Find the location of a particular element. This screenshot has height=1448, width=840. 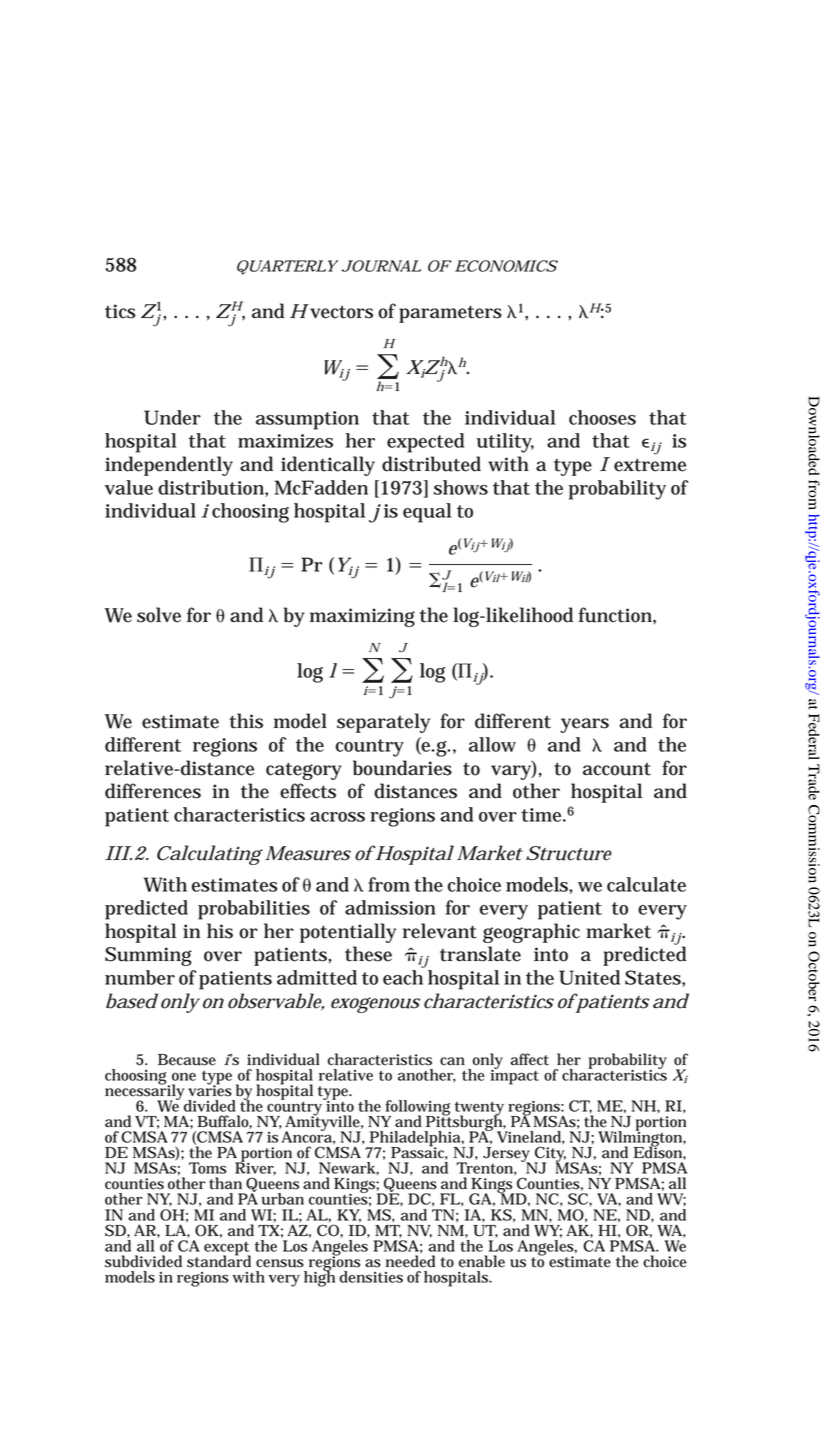

boundaries is located at coordinates (402, 768).
